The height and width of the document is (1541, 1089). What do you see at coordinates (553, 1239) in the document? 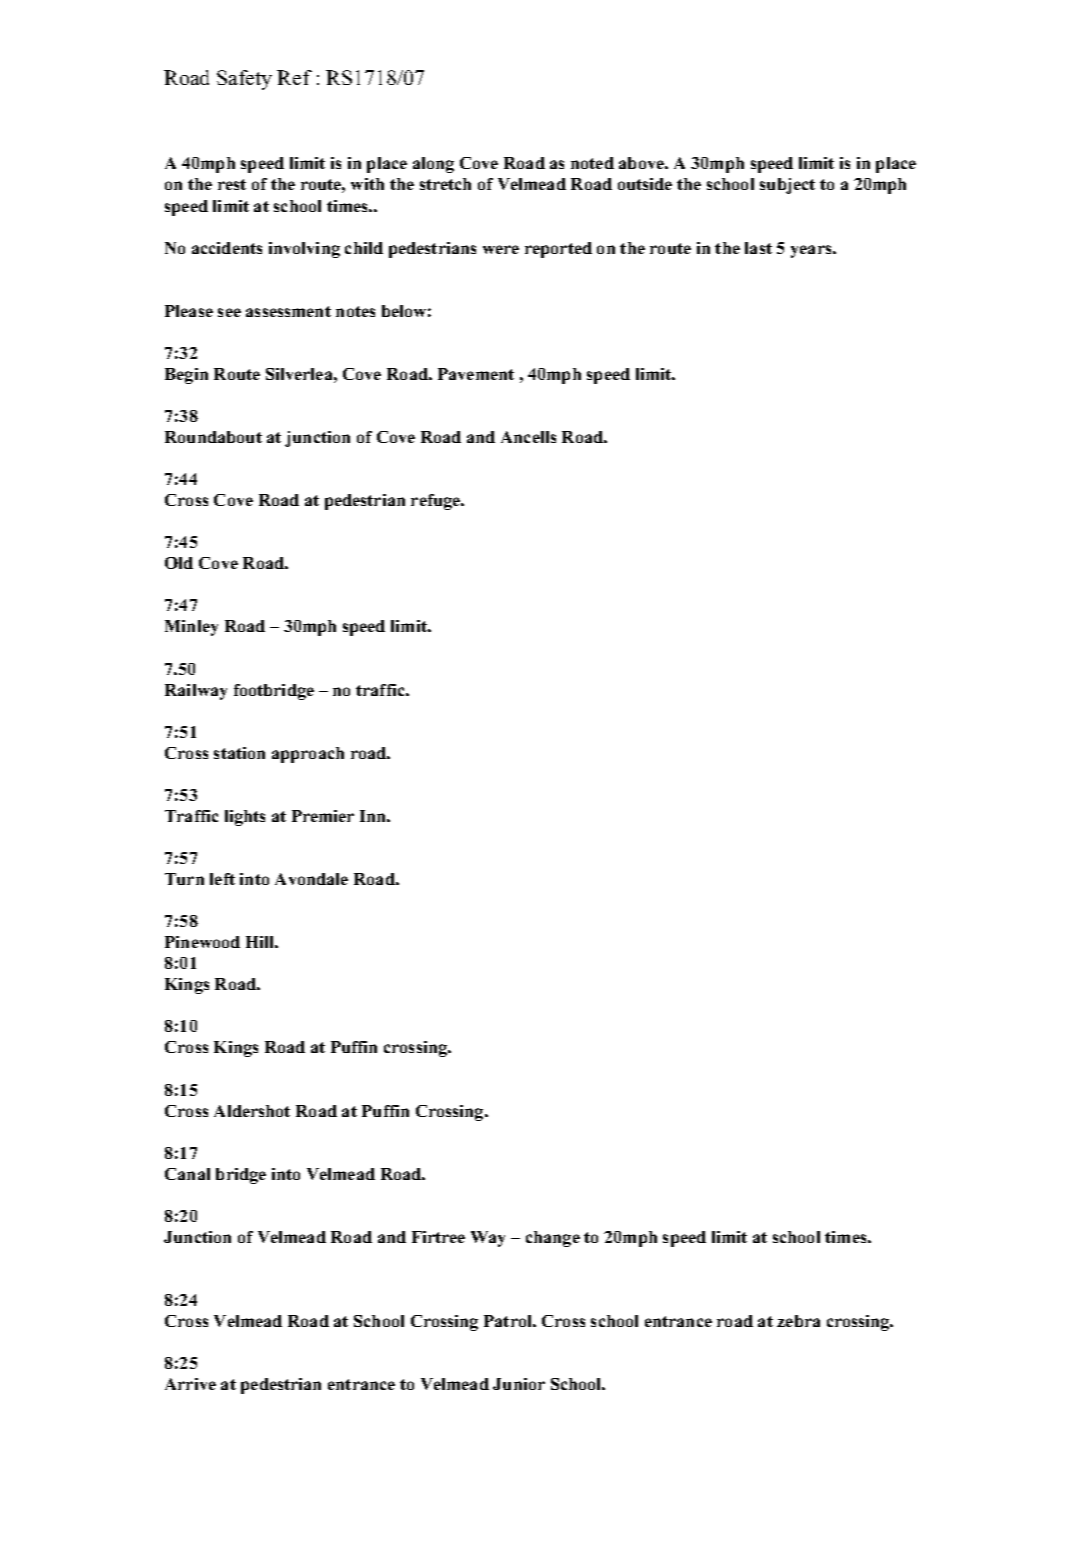
I see `change` at bounding box center [553, 1239].
